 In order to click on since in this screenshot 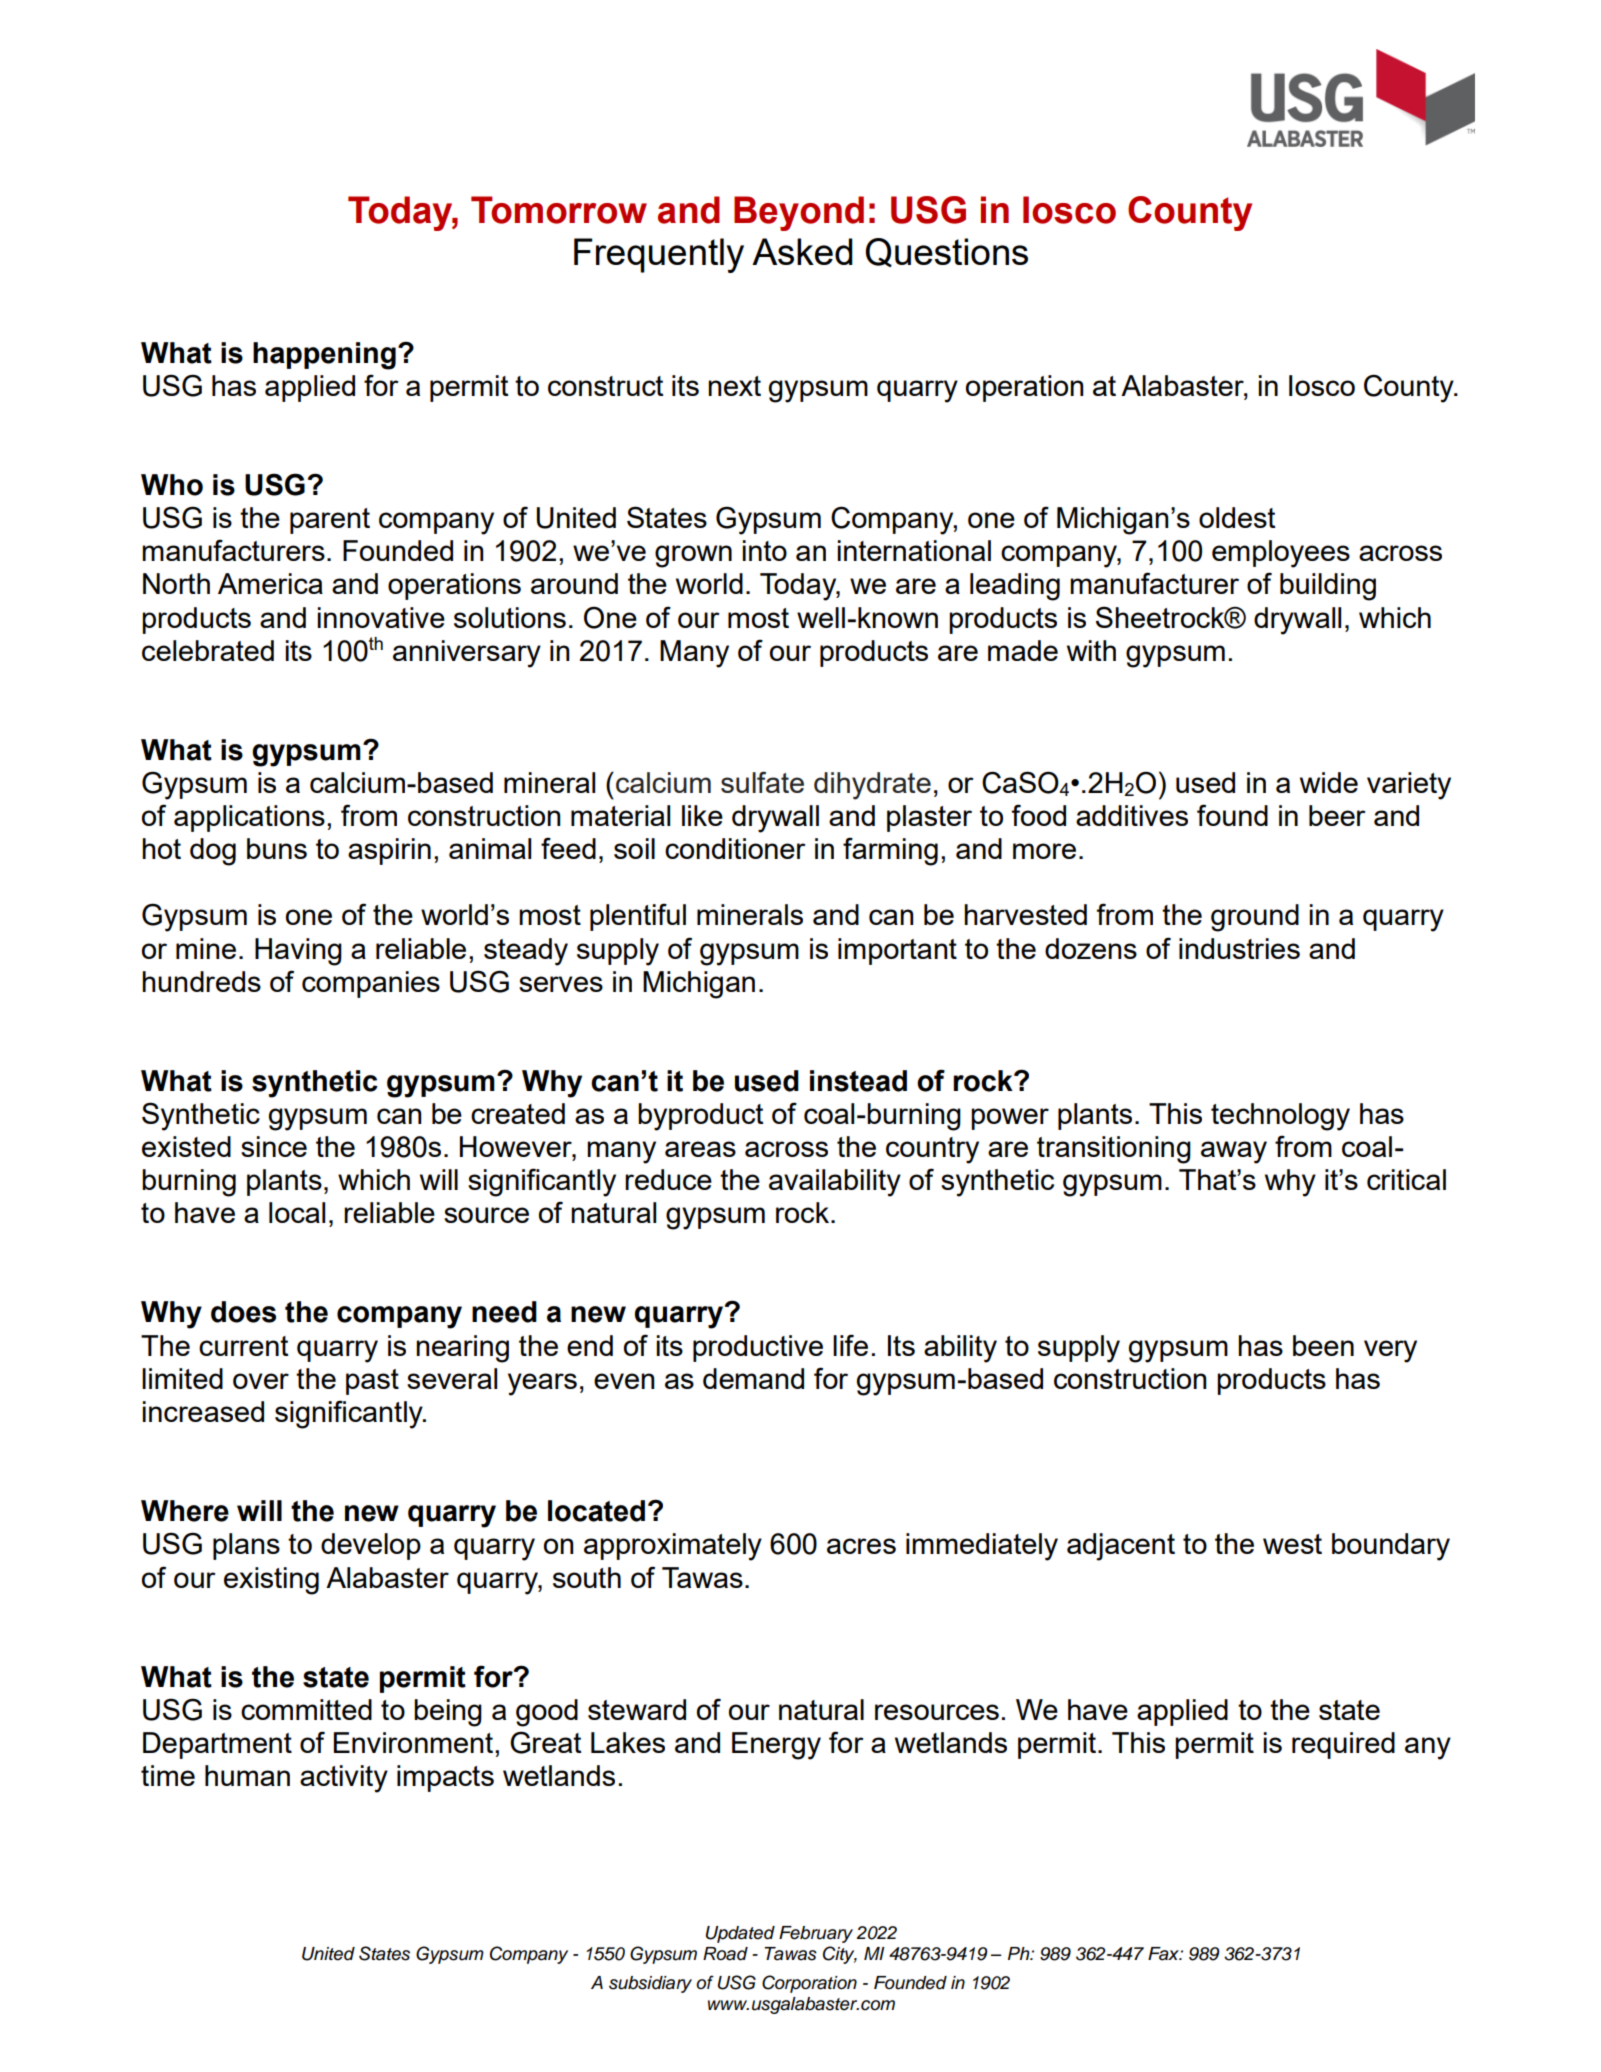, I will do `click(274, 1146)`.
